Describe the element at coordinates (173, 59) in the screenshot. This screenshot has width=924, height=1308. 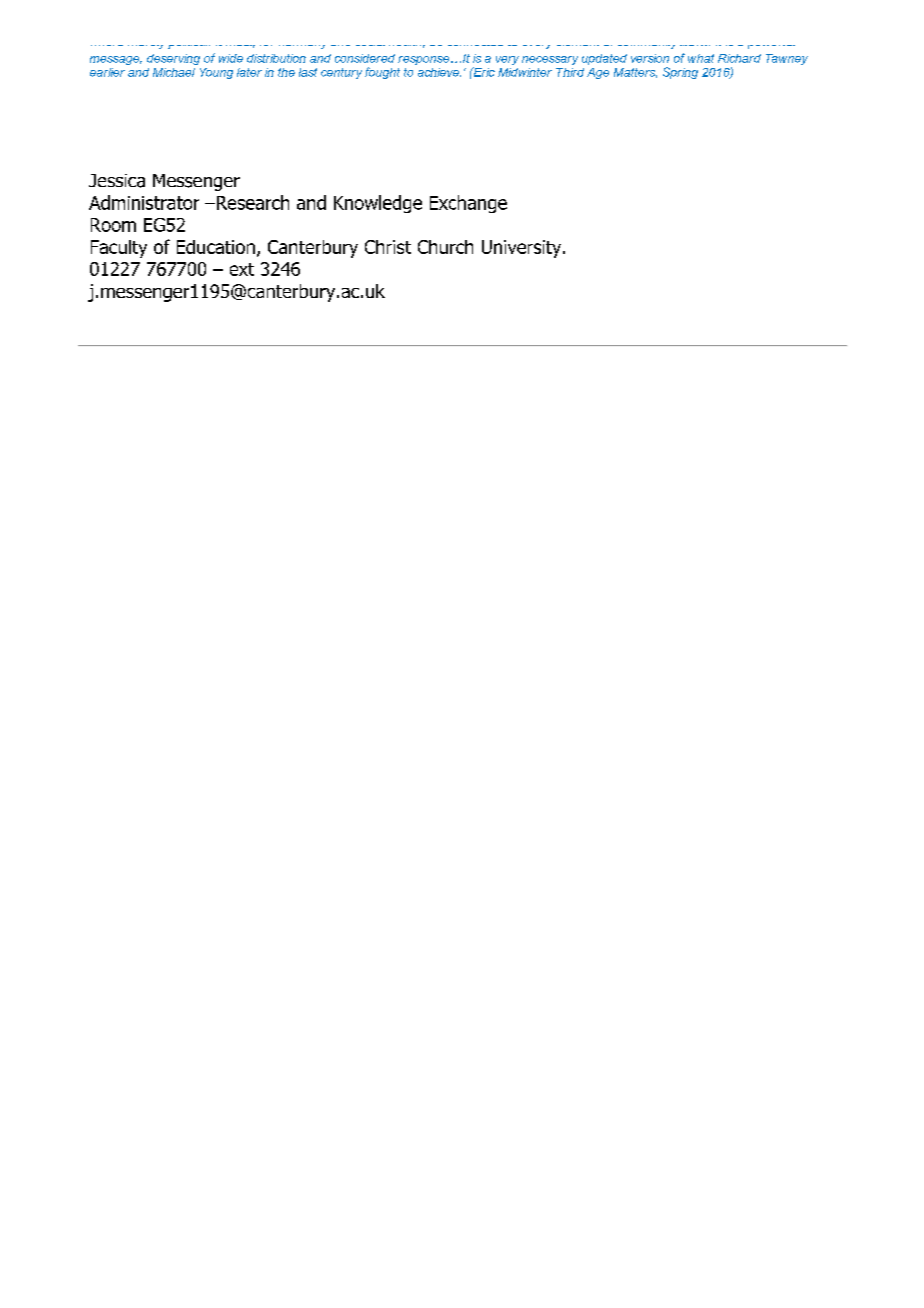
I see `deserving` at that location.
